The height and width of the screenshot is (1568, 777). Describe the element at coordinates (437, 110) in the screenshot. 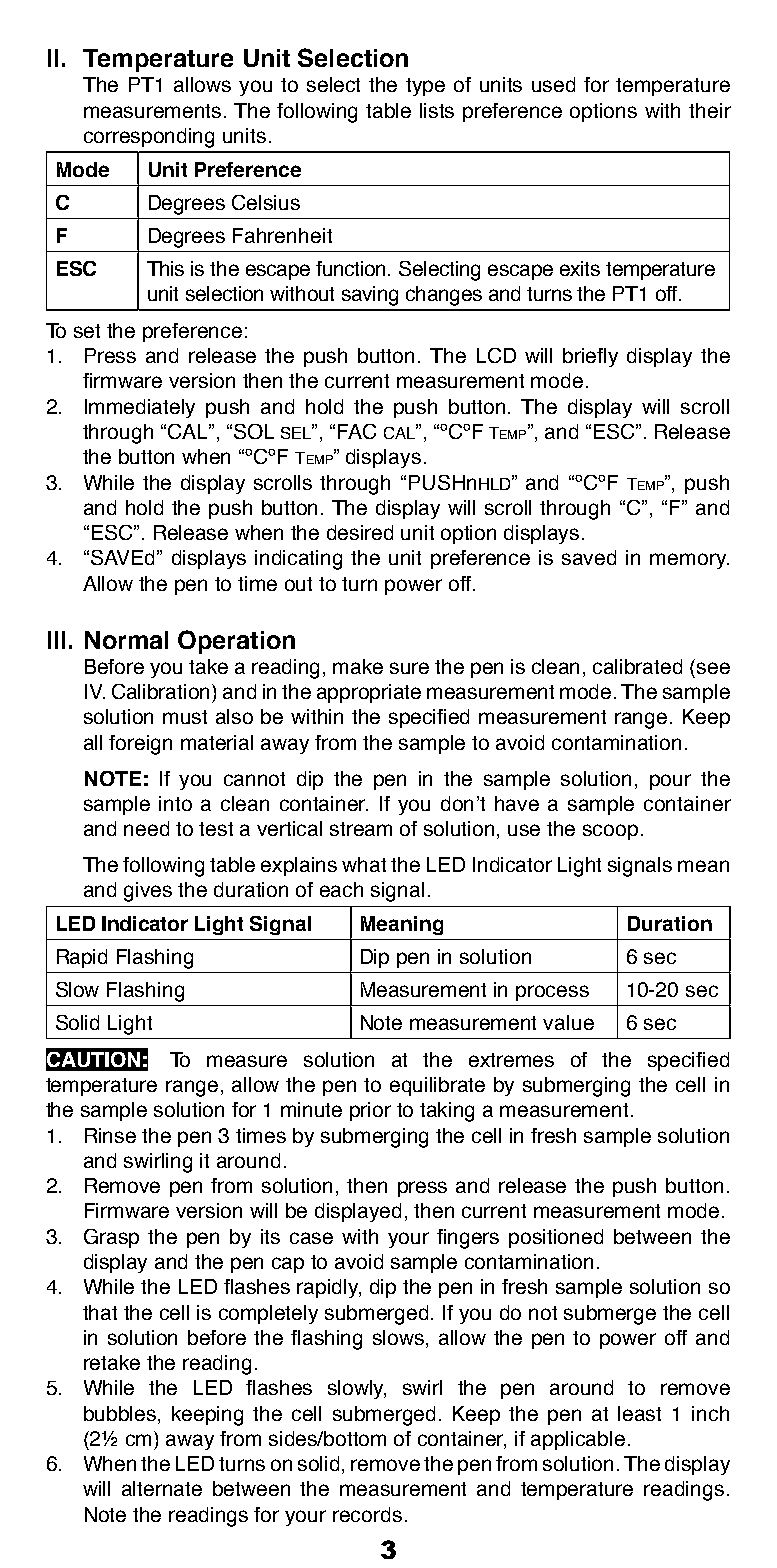

I see `lists` at that location.
